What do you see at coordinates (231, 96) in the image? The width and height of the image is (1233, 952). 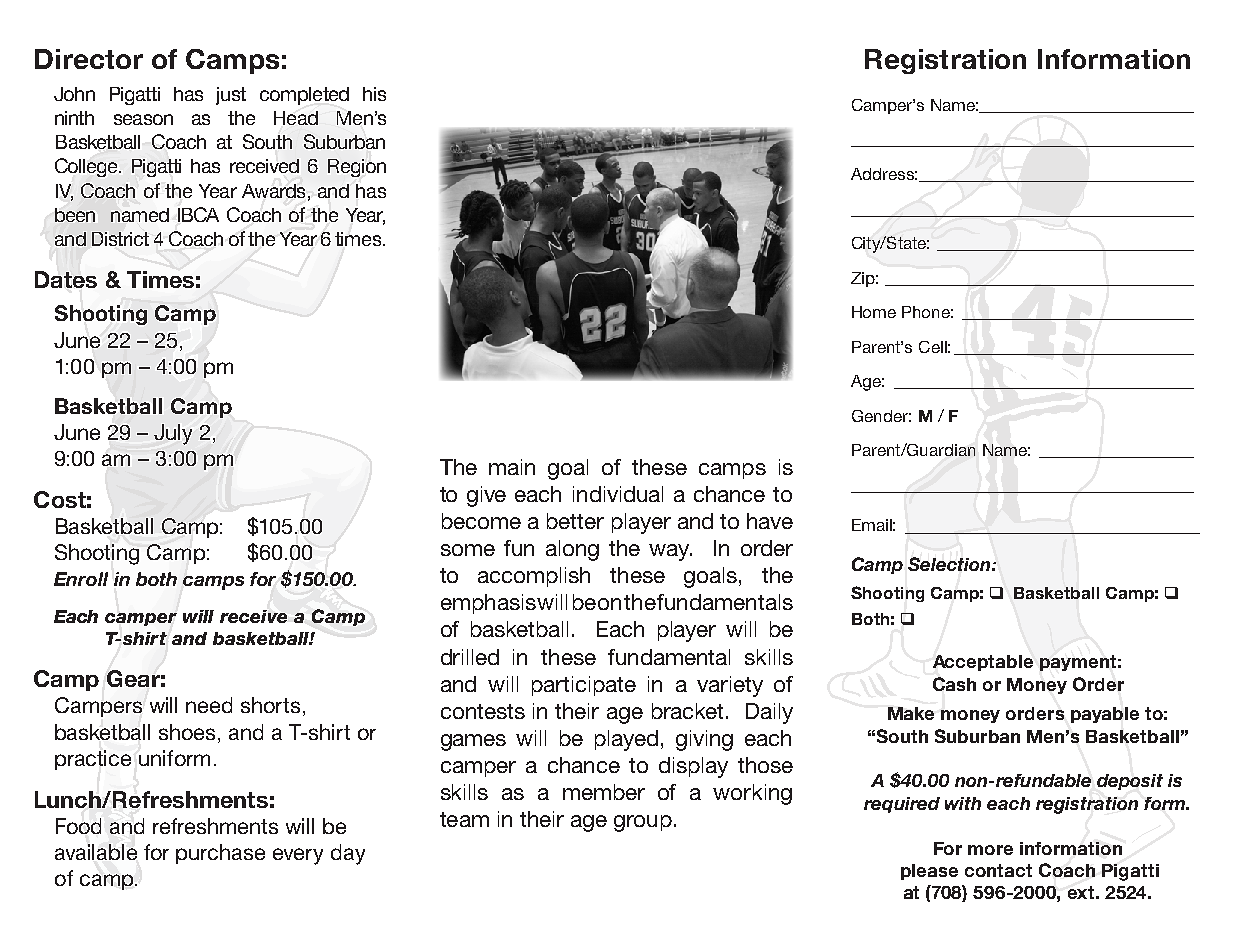 I see `just` at bounding box center [231, 96].
